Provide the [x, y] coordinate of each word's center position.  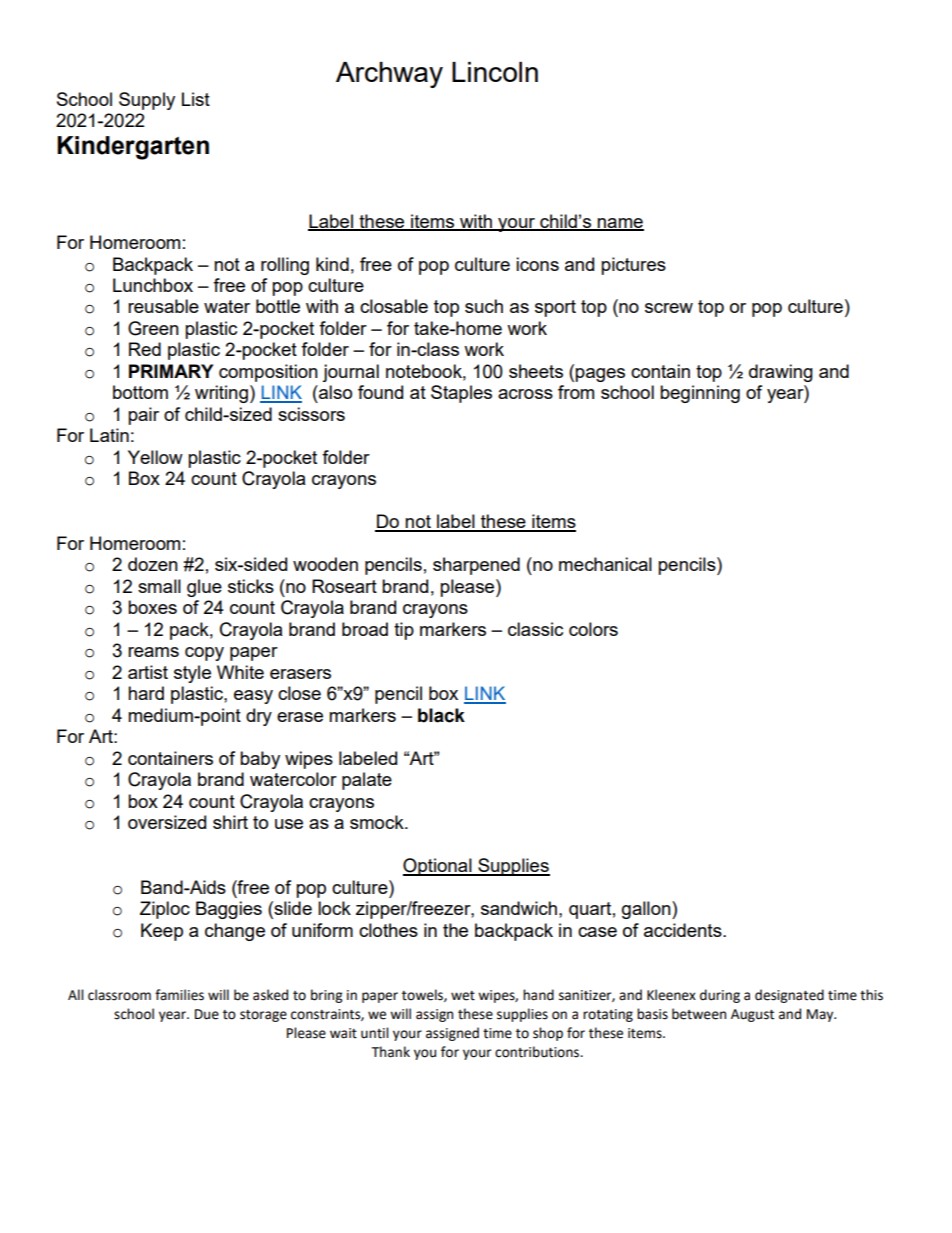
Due [207, 1014]
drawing [781, 373]
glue [204, 588]
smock [378, 822]
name [620, 224]
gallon [647, 910]
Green [153, 328]
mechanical [605, 564]
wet [463, 996]
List [196, 99]
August [752, 1015]
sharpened [476, 566]
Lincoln [495, 72]
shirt [230, 822]
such [484, 306]
